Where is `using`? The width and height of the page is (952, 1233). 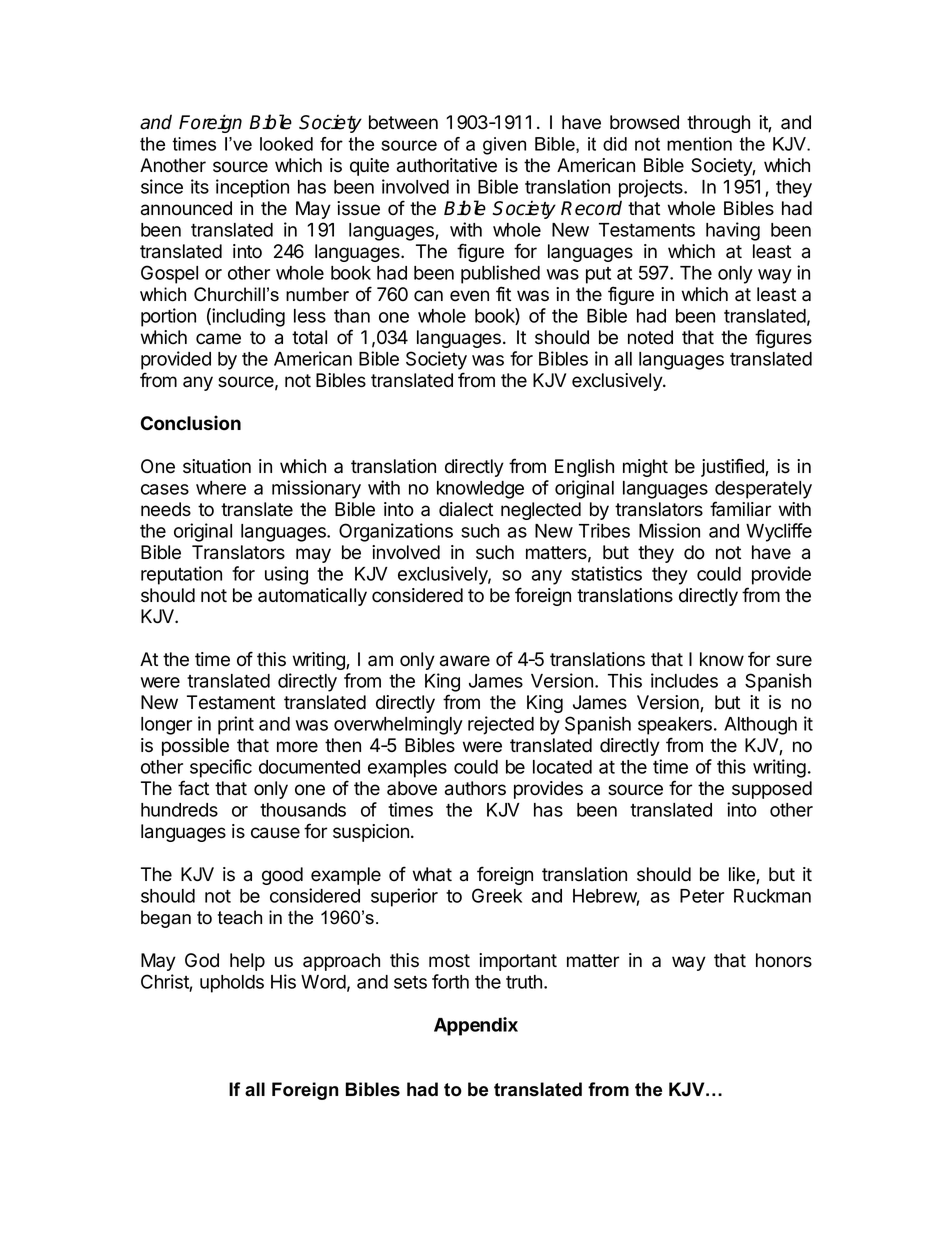
using is located at coordinates (286, 575).
